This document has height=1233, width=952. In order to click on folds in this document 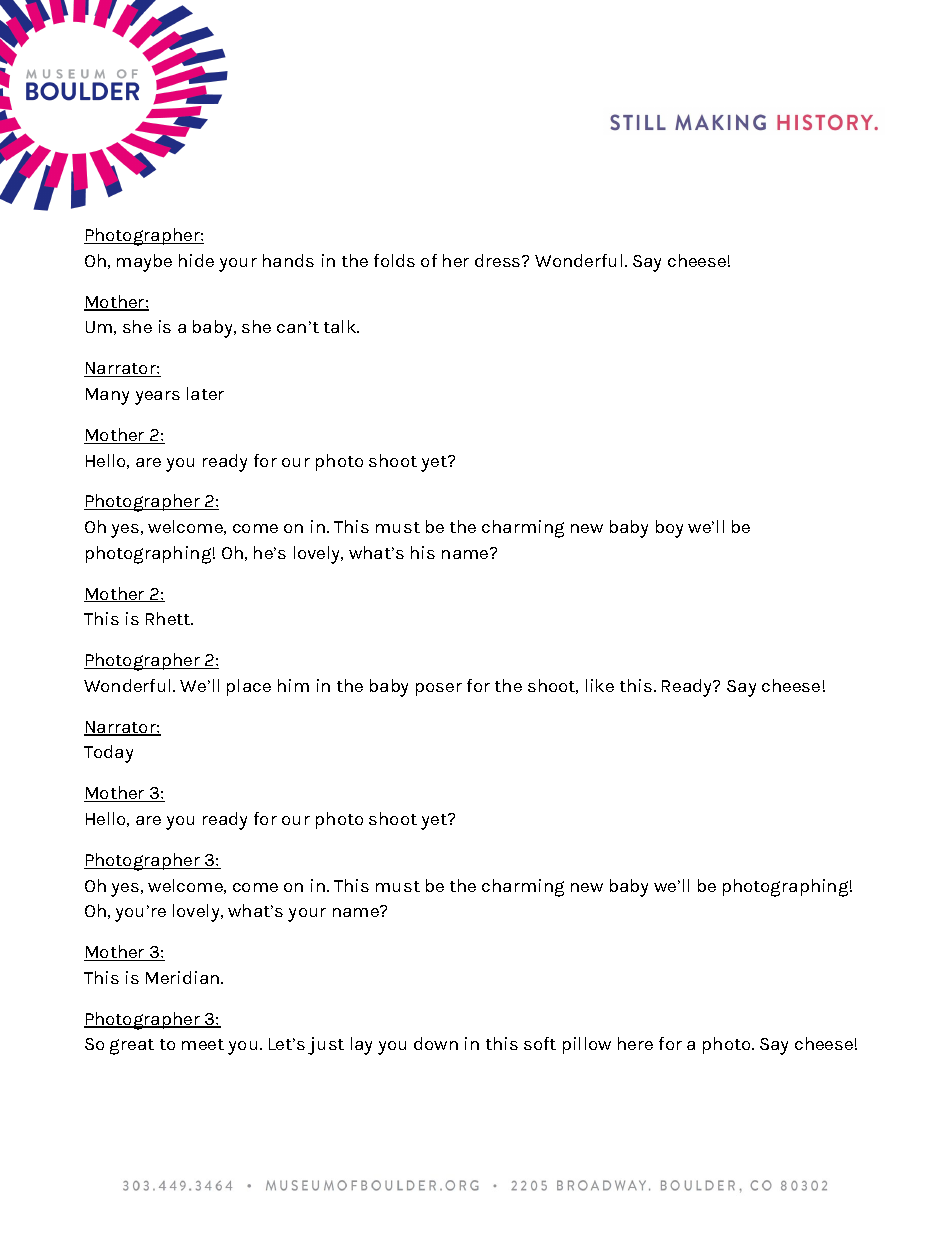, I will do `click(394, 260)`.
